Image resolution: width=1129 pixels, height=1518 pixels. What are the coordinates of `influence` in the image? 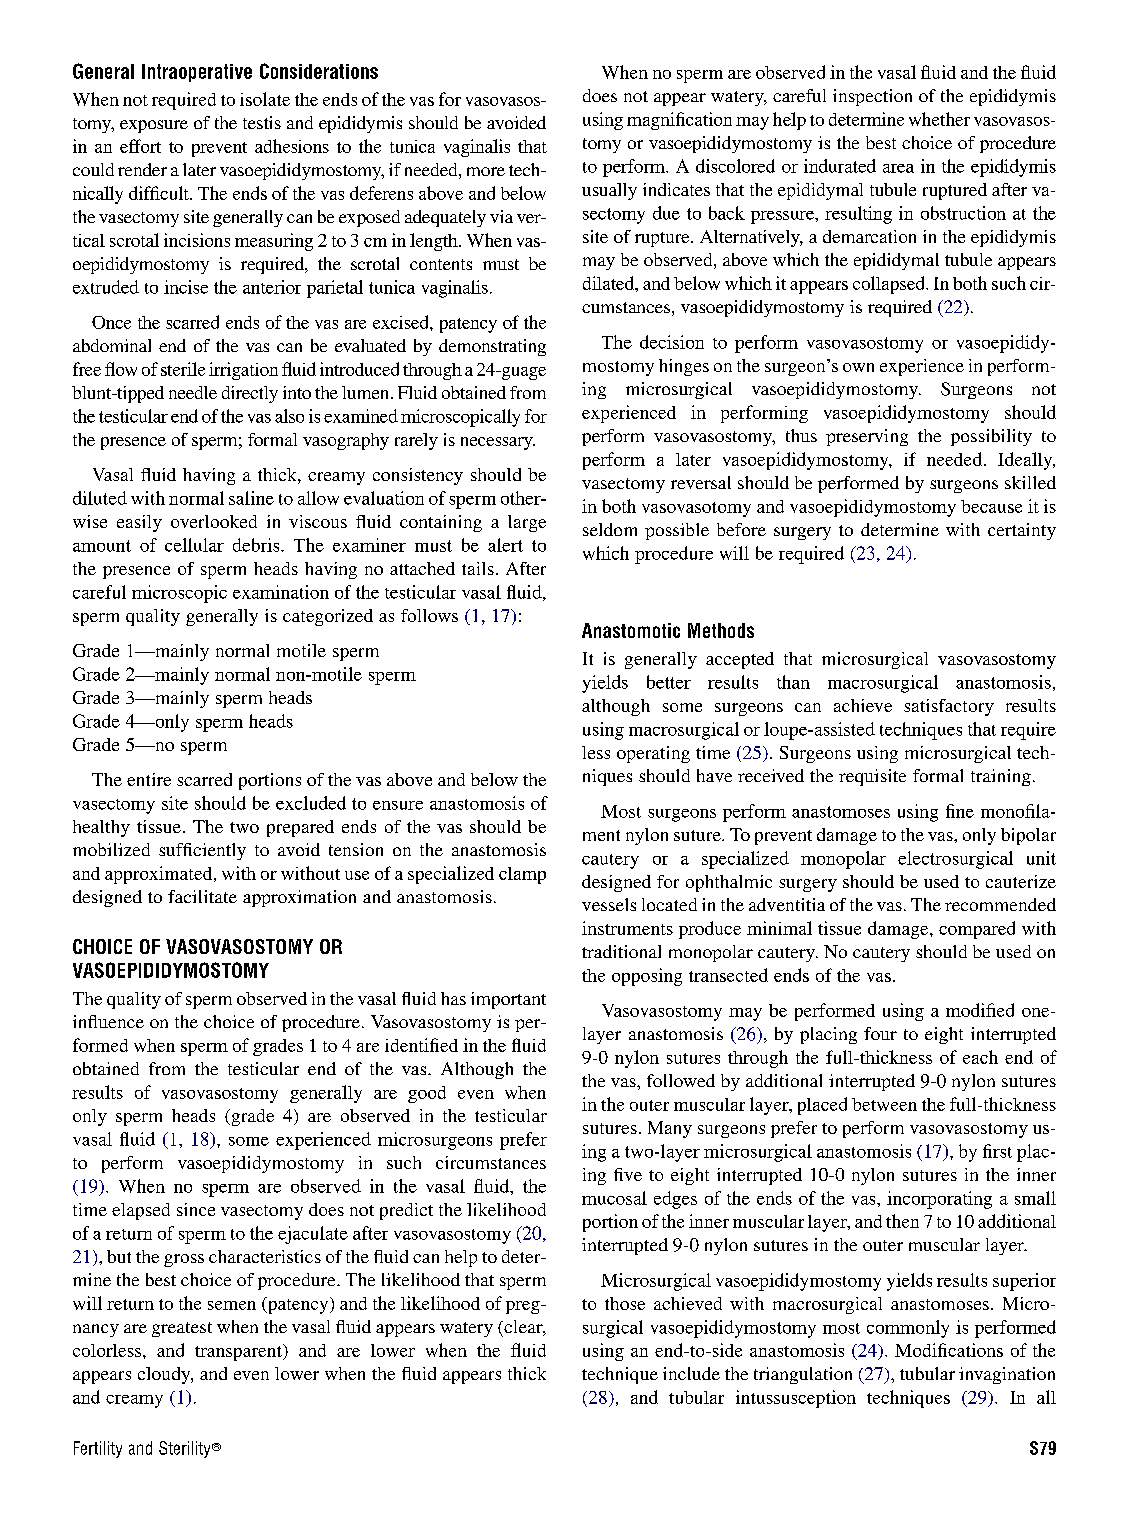 It's located at (108, 1021).
